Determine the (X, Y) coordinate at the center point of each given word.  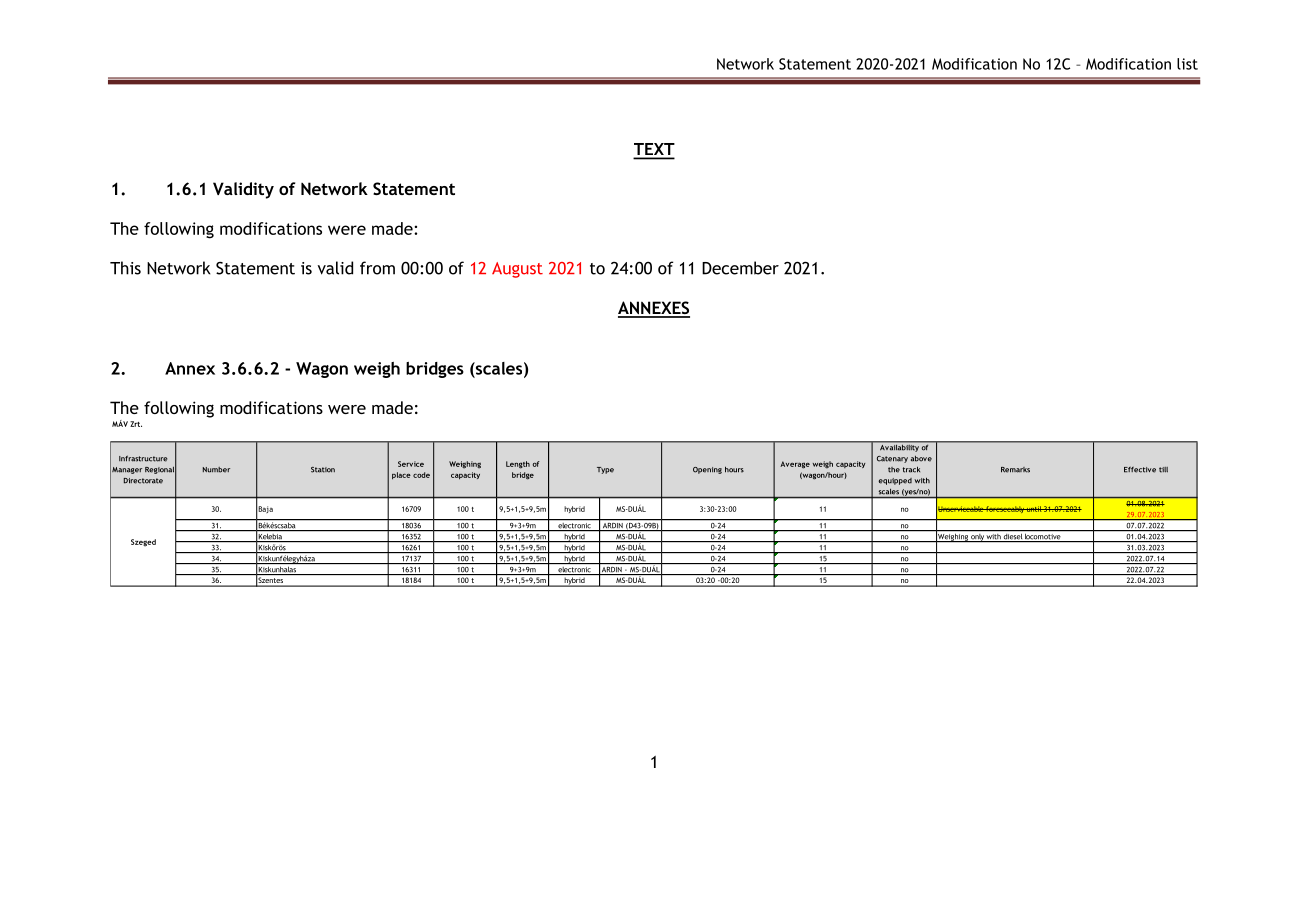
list (1187, 64)
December (740, 268)
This (125, 268)
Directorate (143, 481)
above (921, 459)
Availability (899, 447)
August (517, 270)
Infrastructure (143, 458)
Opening (707, 470)
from (377, 268)
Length (518, 465)
